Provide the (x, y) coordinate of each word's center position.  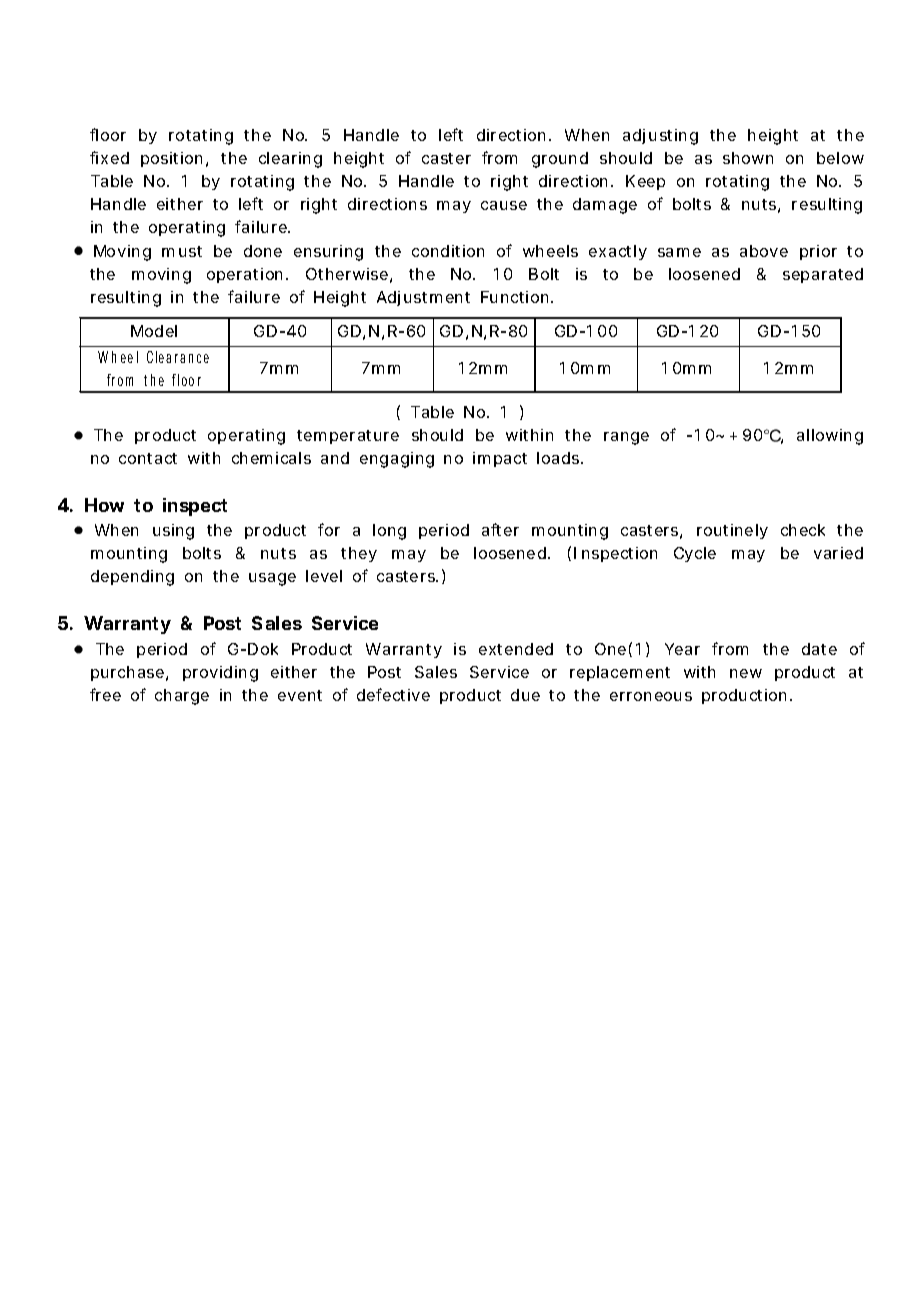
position (171, 159)
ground (560, 160)
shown (748, 158)
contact (148, 458)
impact (500, 459)
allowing (830, 437)
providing (220, 674)
